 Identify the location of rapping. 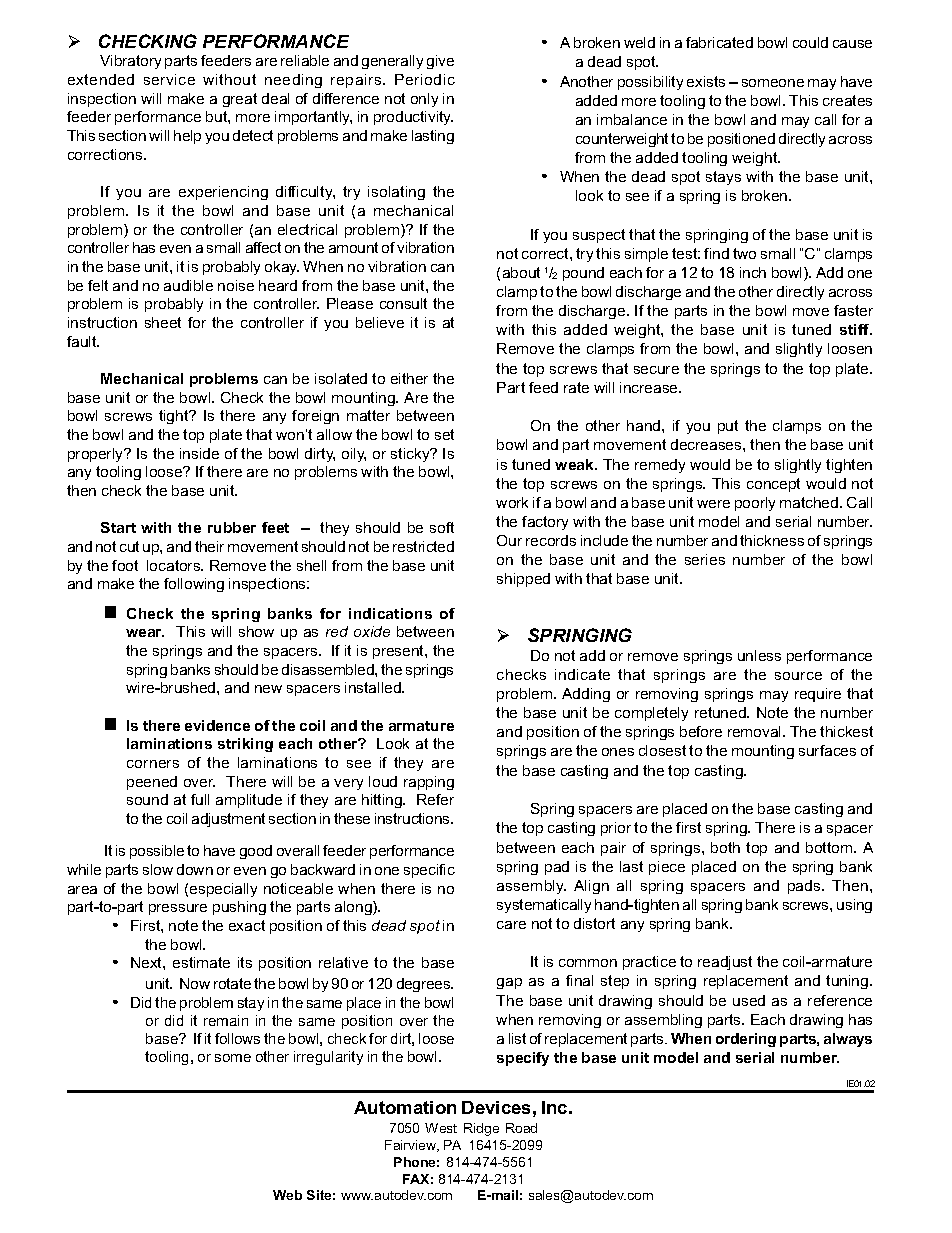
(429, 783).
